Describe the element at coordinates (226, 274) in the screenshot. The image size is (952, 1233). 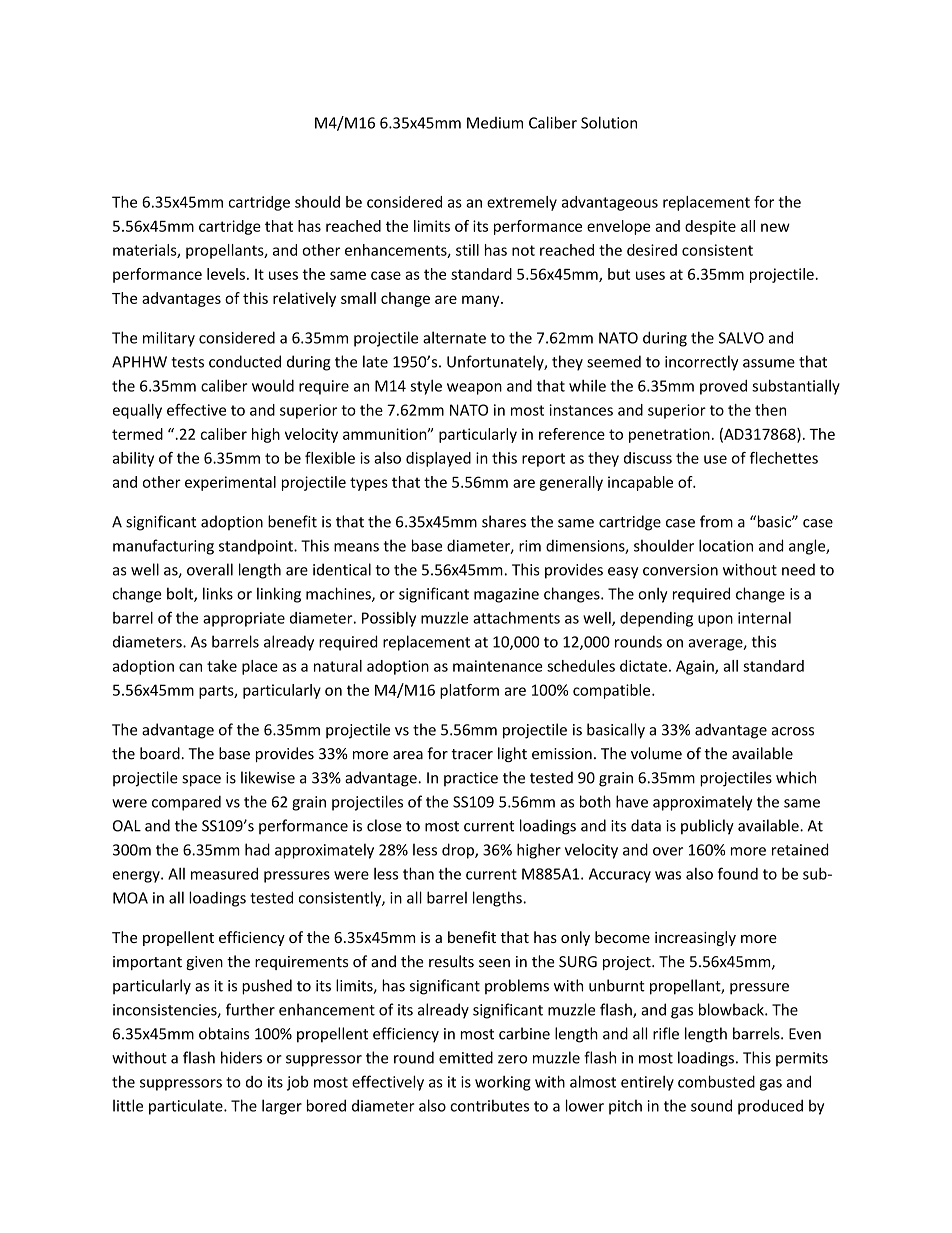
I see `levels` at that location.
